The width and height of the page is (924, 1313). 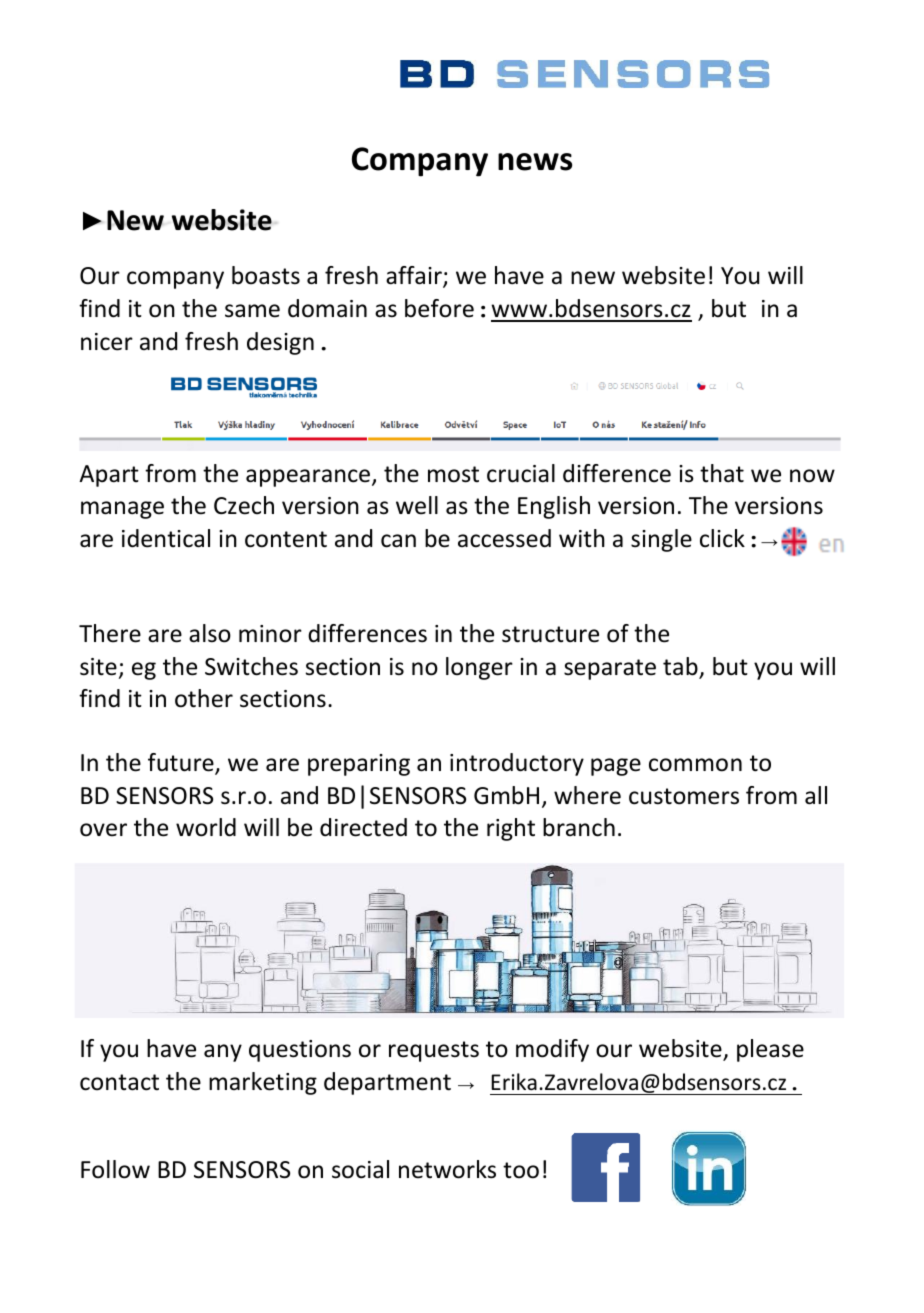 What do you see at coordinates (681, 667) in the page?
I see `tab` at bounding box center [681, 667].
